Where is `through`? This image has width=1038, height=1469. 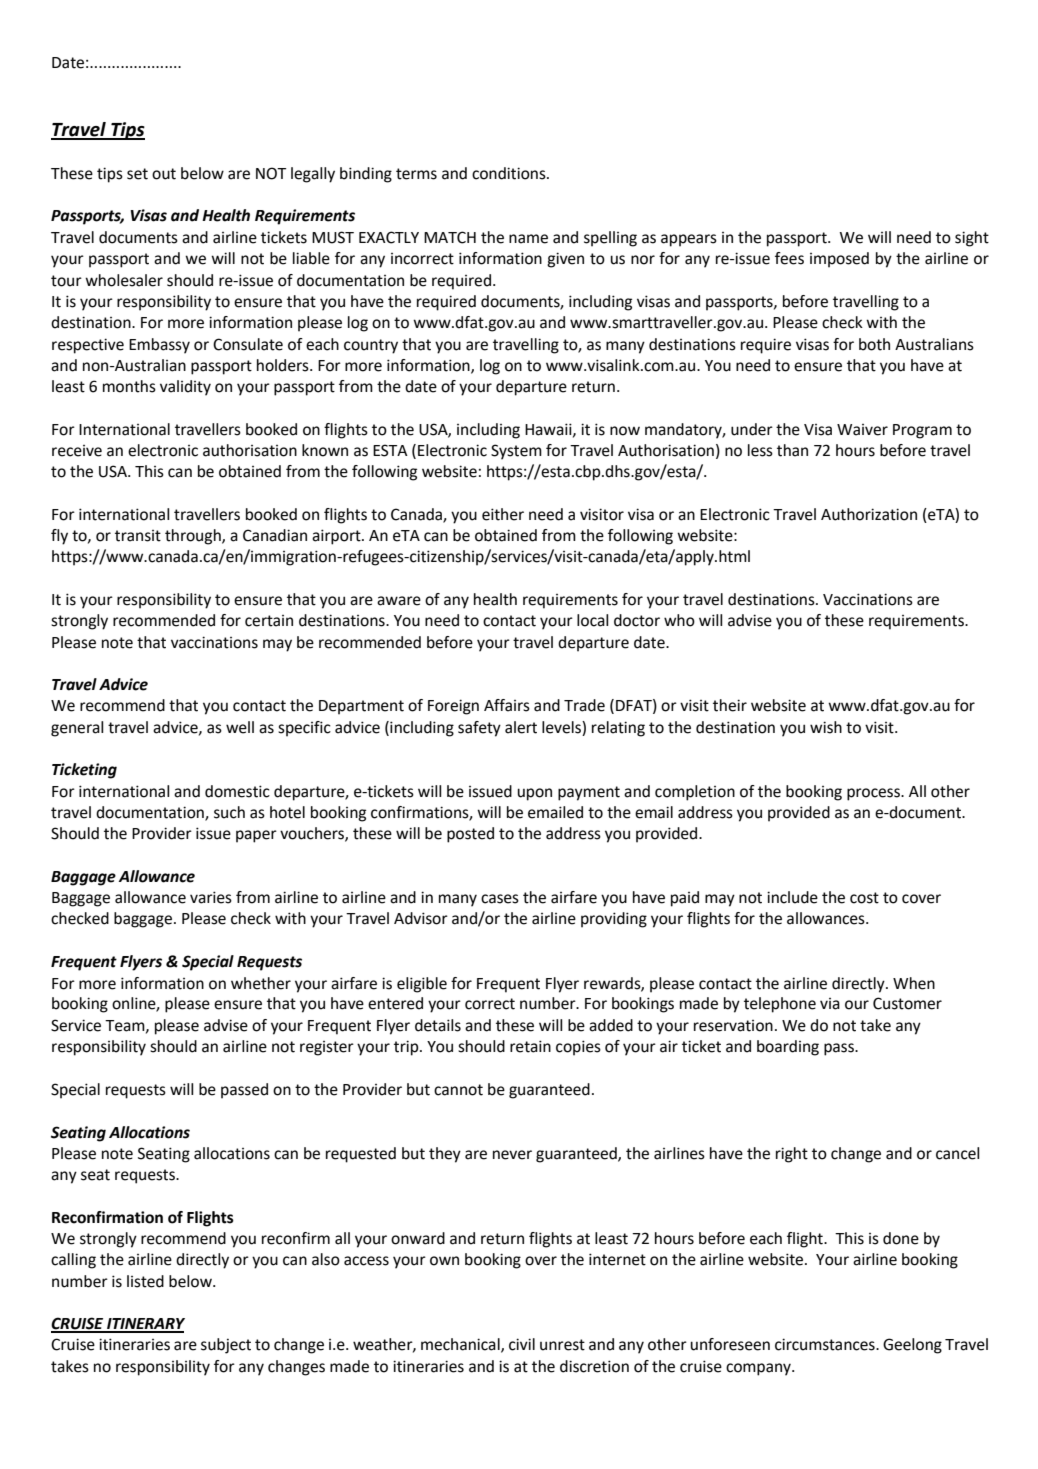 through is located at coordinates (194, 537).
